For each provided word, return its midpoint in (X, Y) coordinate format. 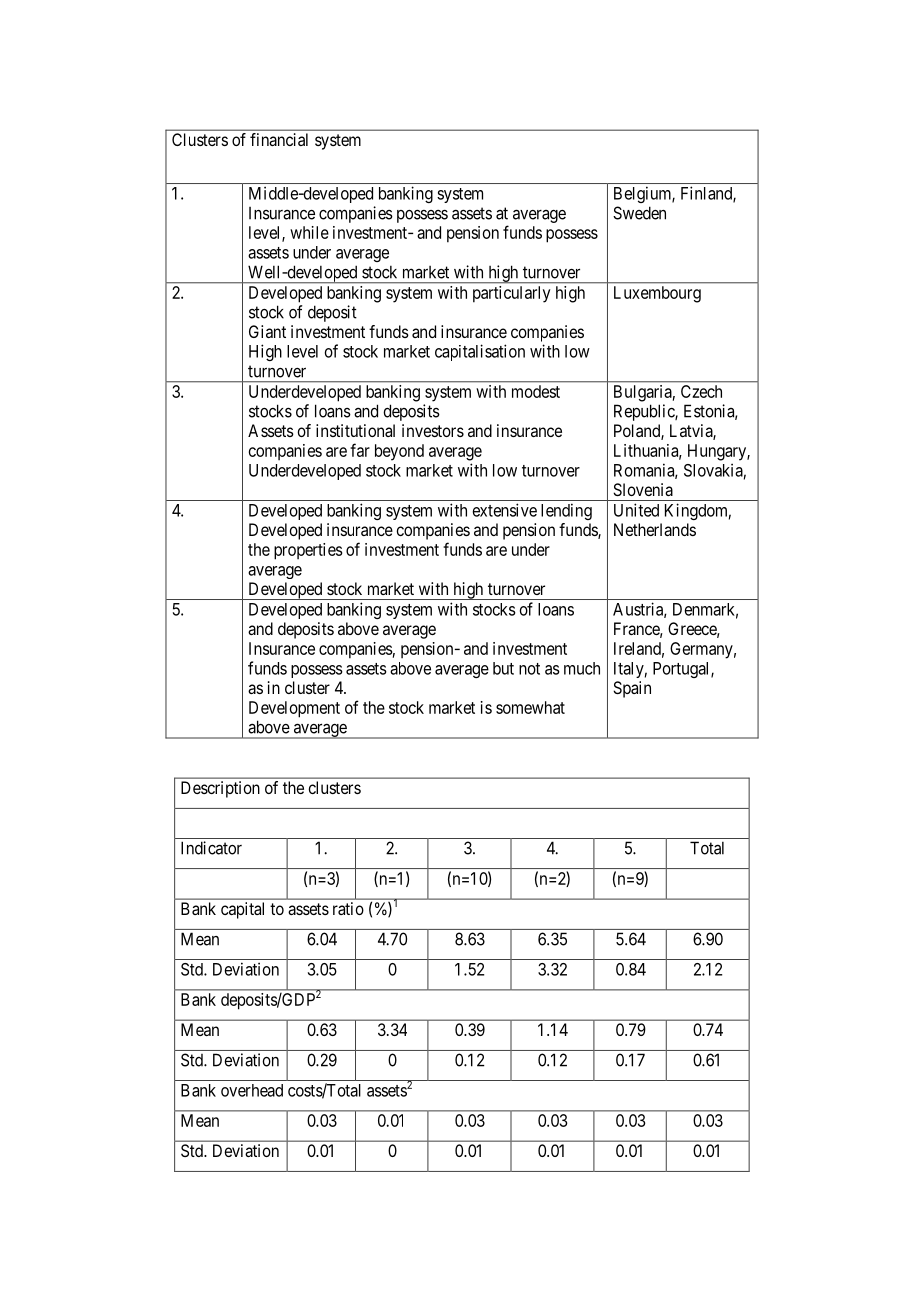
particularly (511, 294)
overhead (252, 1090)
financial (279, 139)
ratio (348, 908)
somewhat (530, 707)
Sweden (639, 213)
